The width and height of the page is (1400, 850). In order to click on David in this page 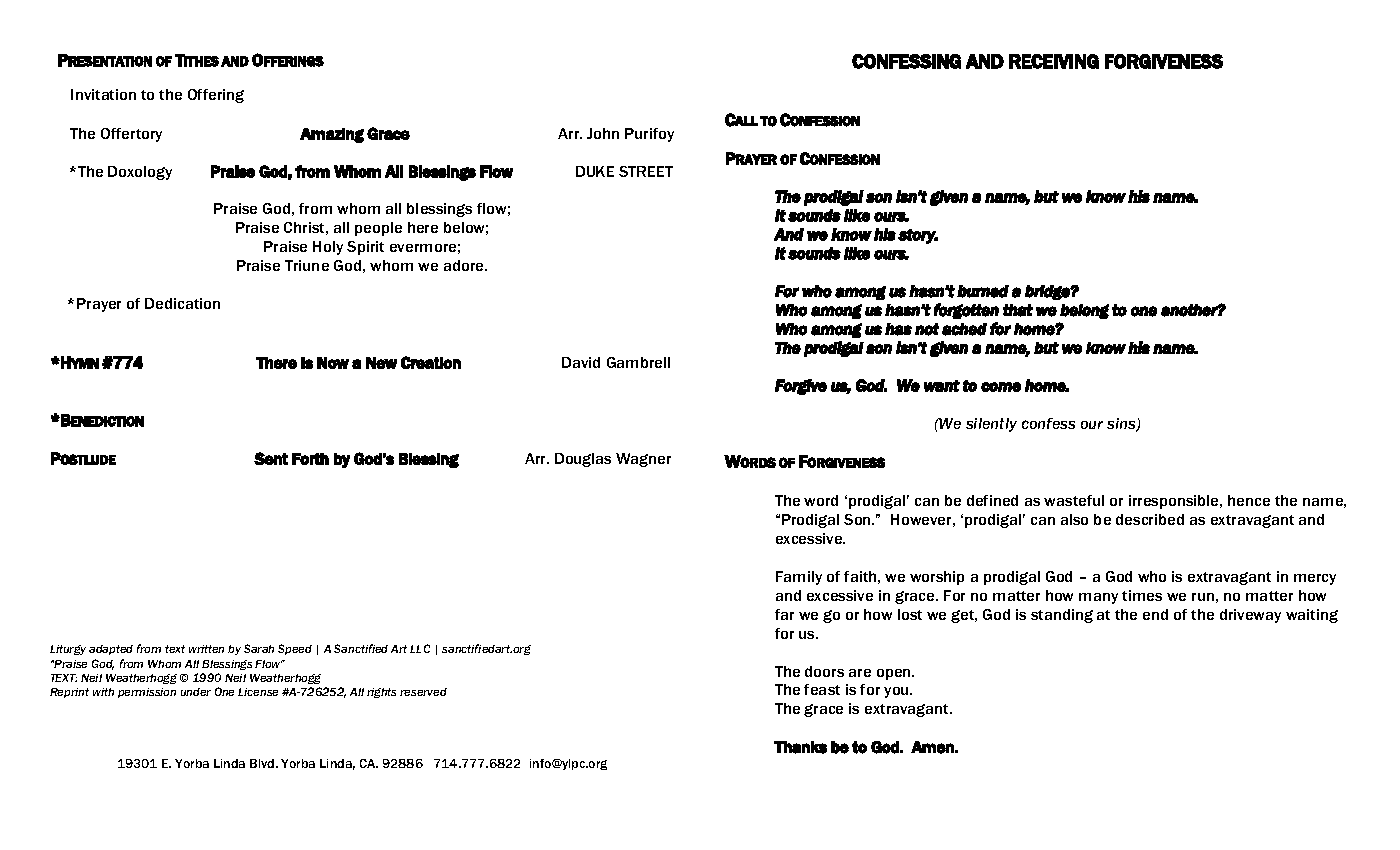, I will do `click(581, 362)`.
